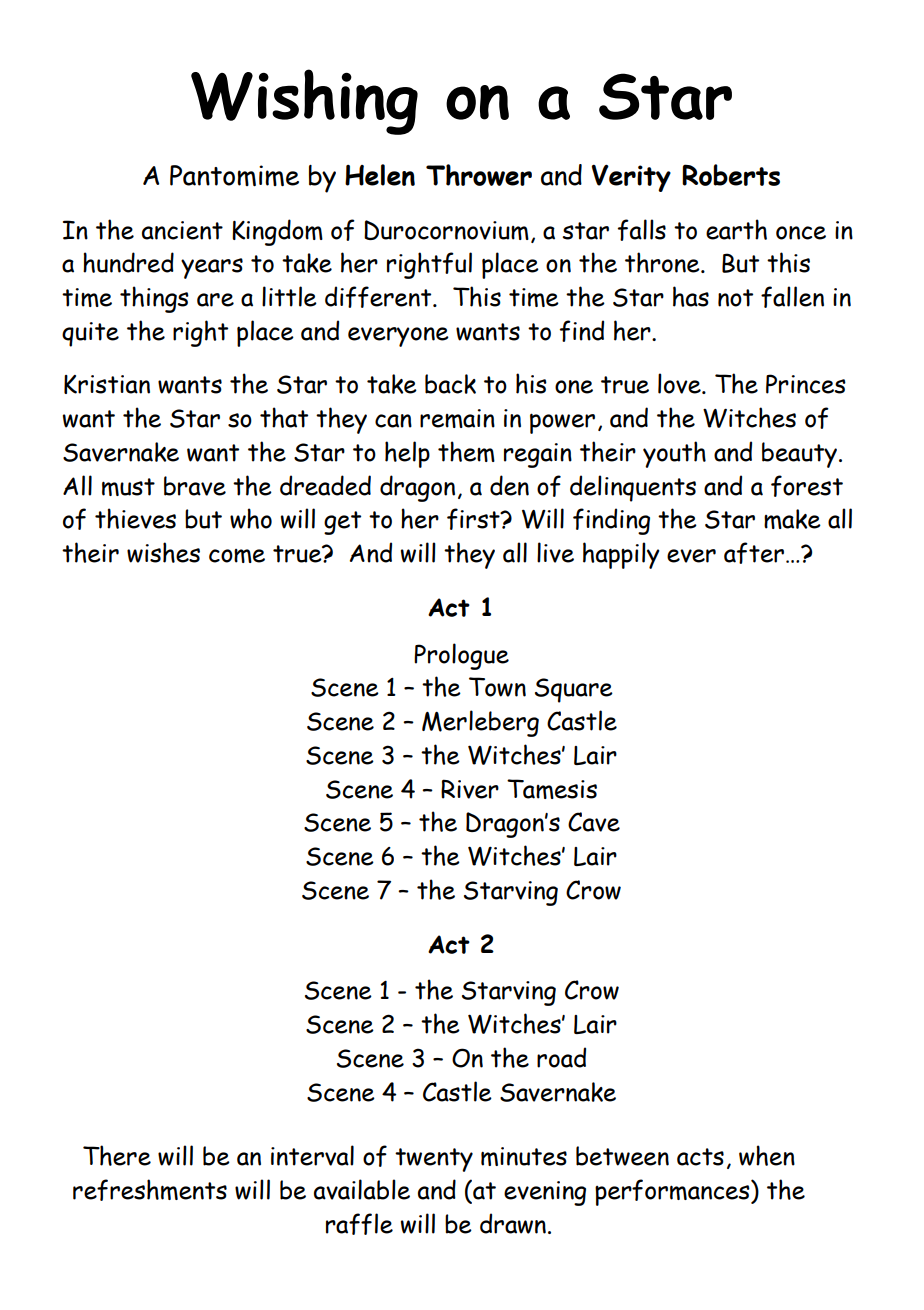  Describe the element at coordinates (150, 1190) in the document. I see `refreshments` at that location.
